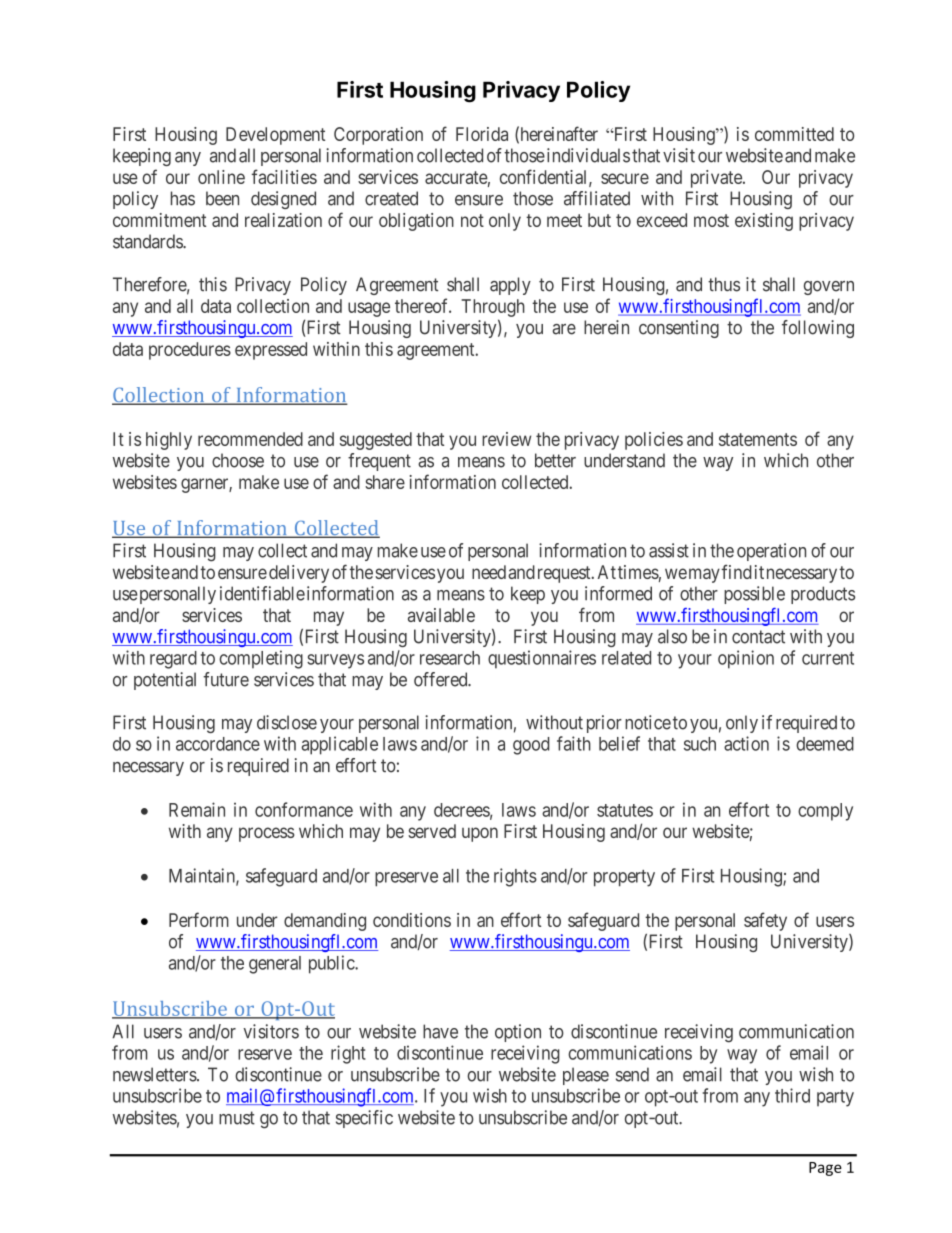 This screenshot has width=952, height=1233. I want to click on opinion, so click(746, 659).
